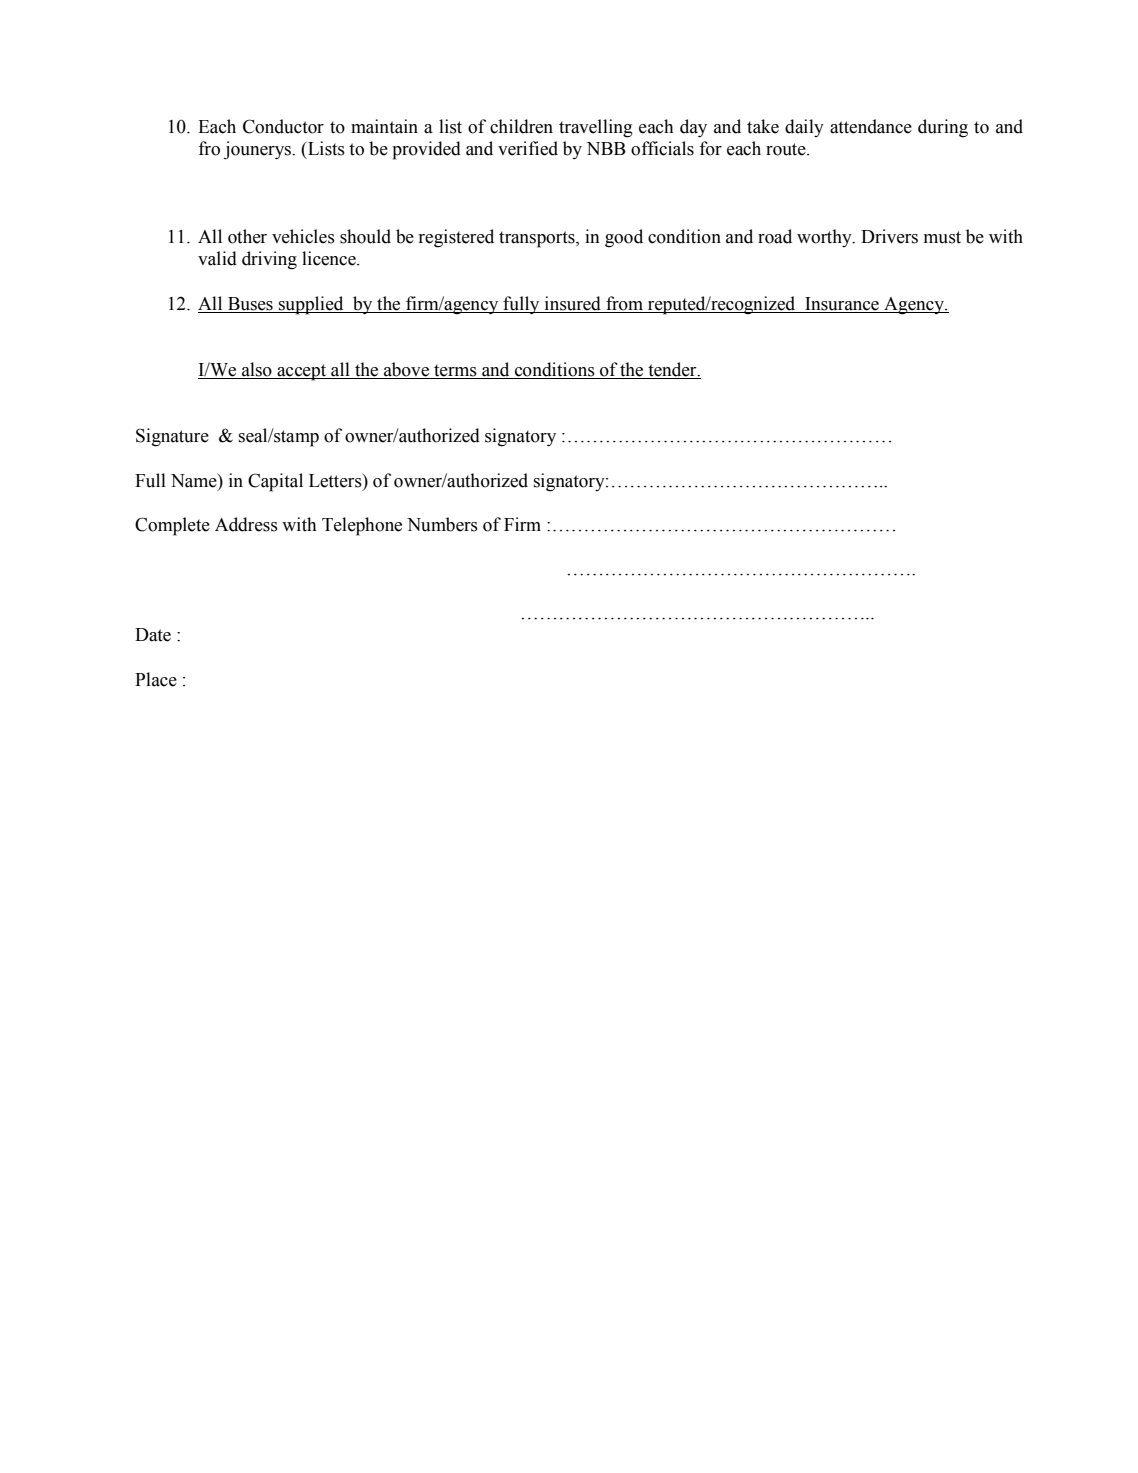 The height and width of the page is (1473, 1138). What do you see at coordinates (442, 524) in the page?
I see `Numbers` at bounding box center [442, 524].
